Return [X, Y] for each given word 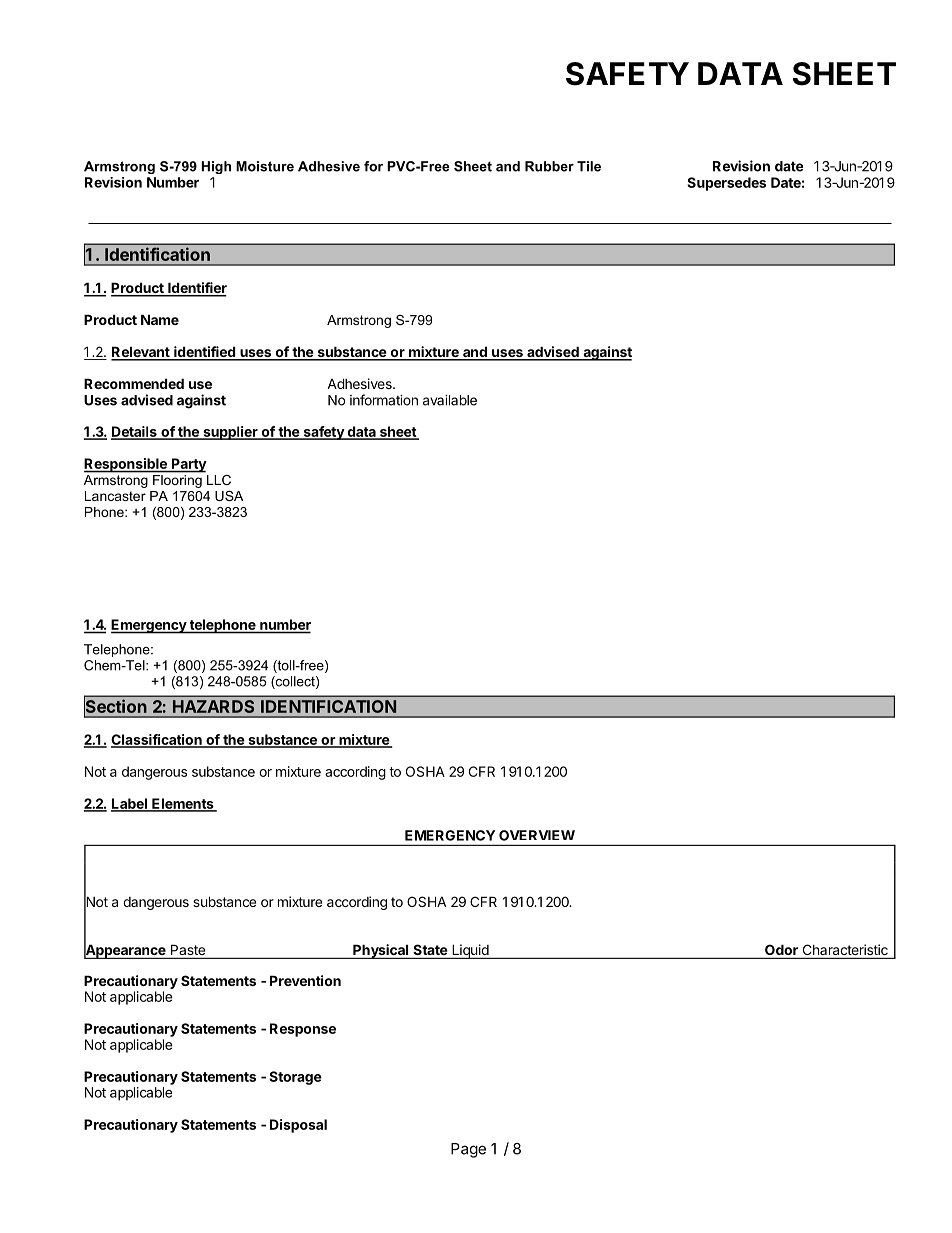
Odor [781, 951]
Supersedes [726, 184]
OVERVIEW [537, 835]
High [216, 167]
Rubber [549, 166]
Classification [157, 740]
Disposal [298, 1126]
